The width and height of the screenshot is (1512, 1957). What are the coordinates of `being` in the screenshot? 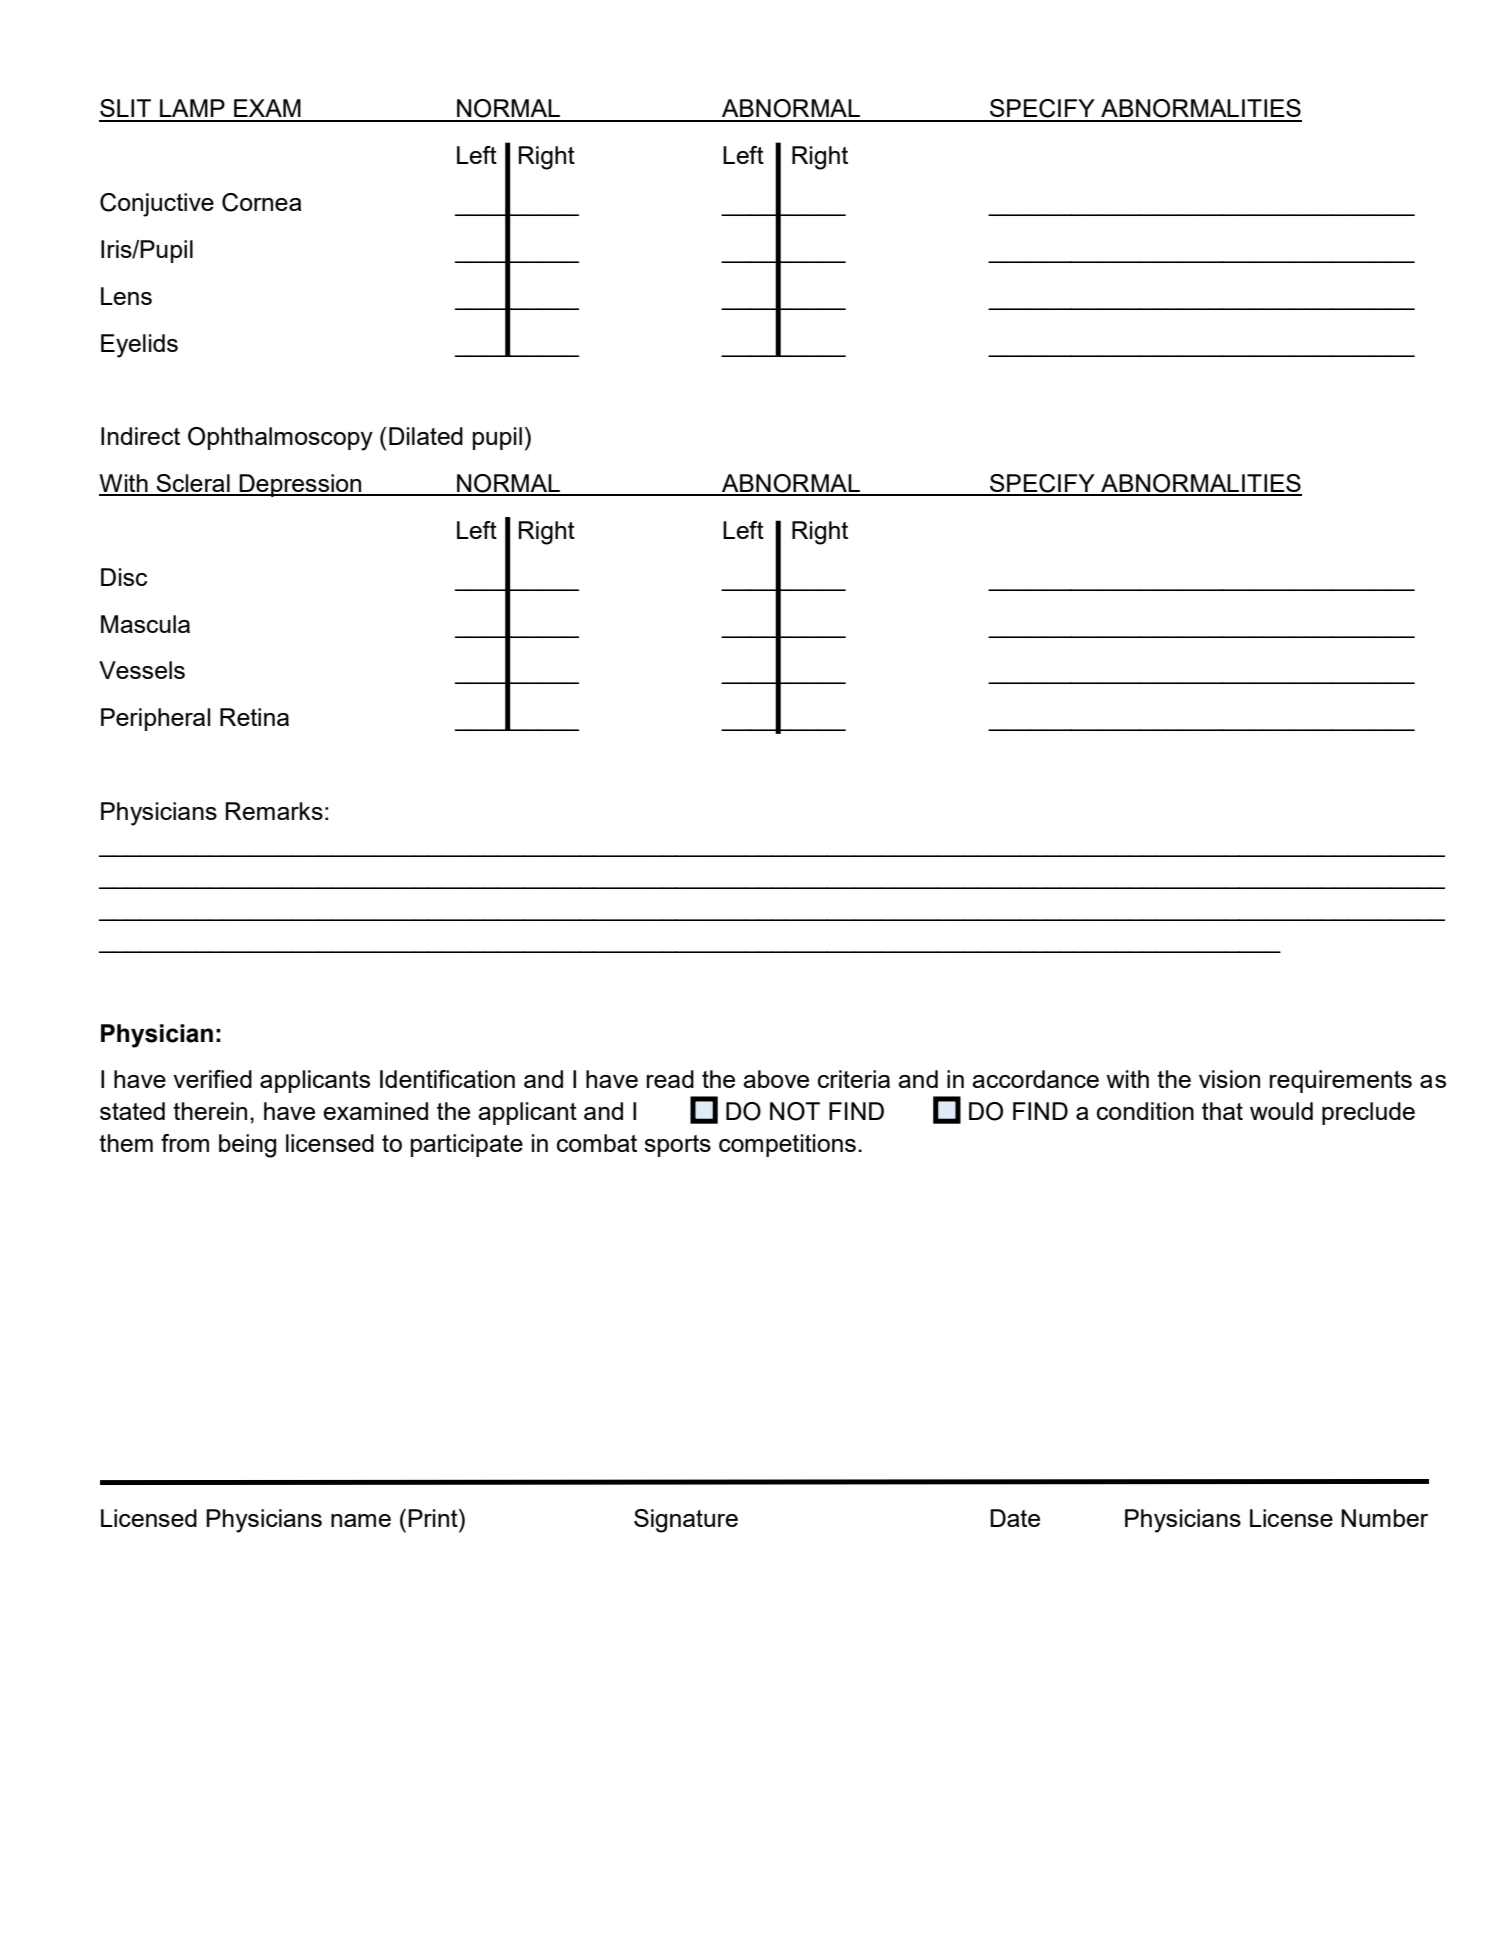 It's located at (247, 1146).
